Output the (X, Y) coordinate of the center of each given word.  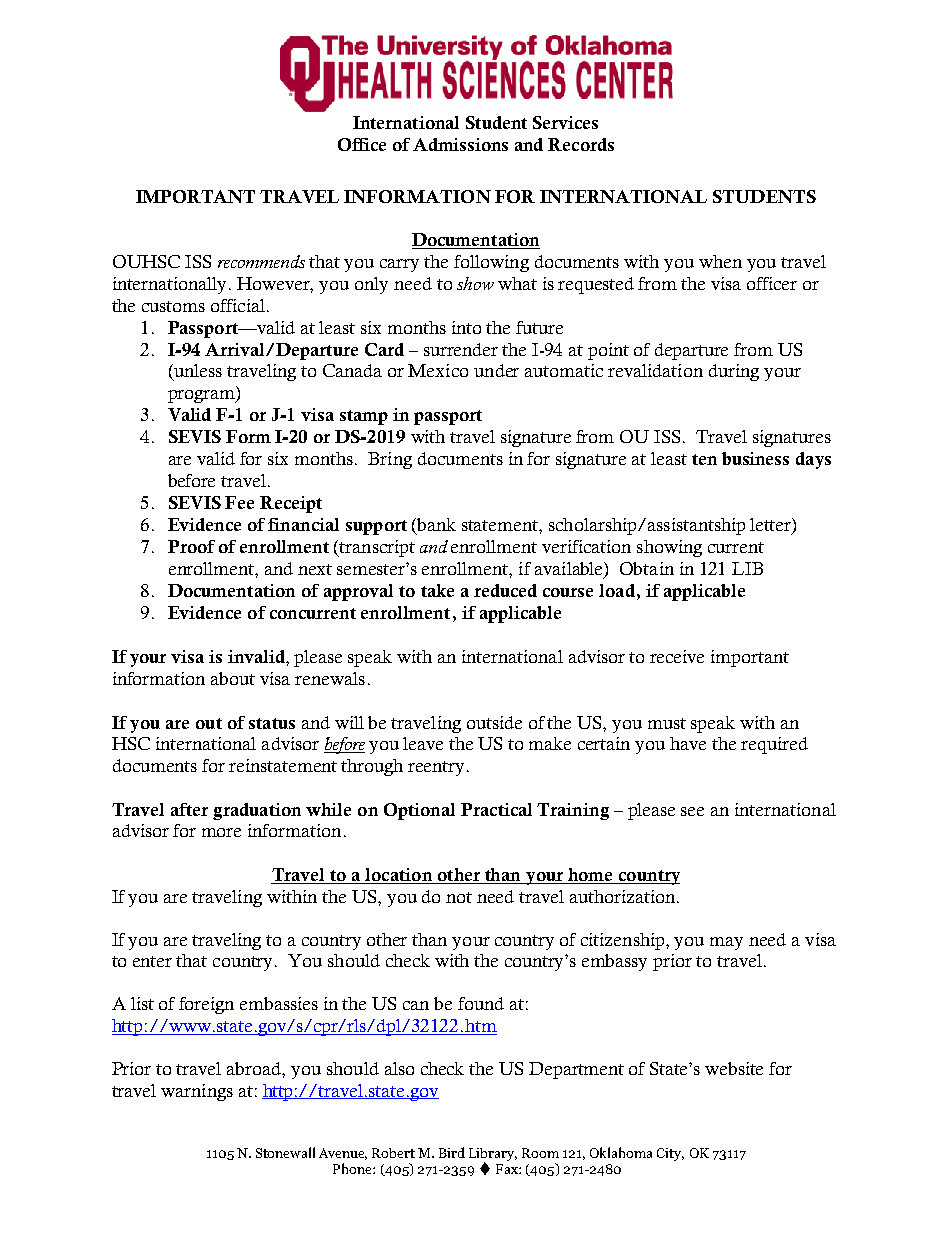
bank (436, 524)
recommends (261, 261)
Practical (496, 809)
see (692, 811)
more (221, 832)
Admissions (460, 144)
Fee (239, 502)
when (720, 261)
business (755, 458)
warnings (197, 1092)
